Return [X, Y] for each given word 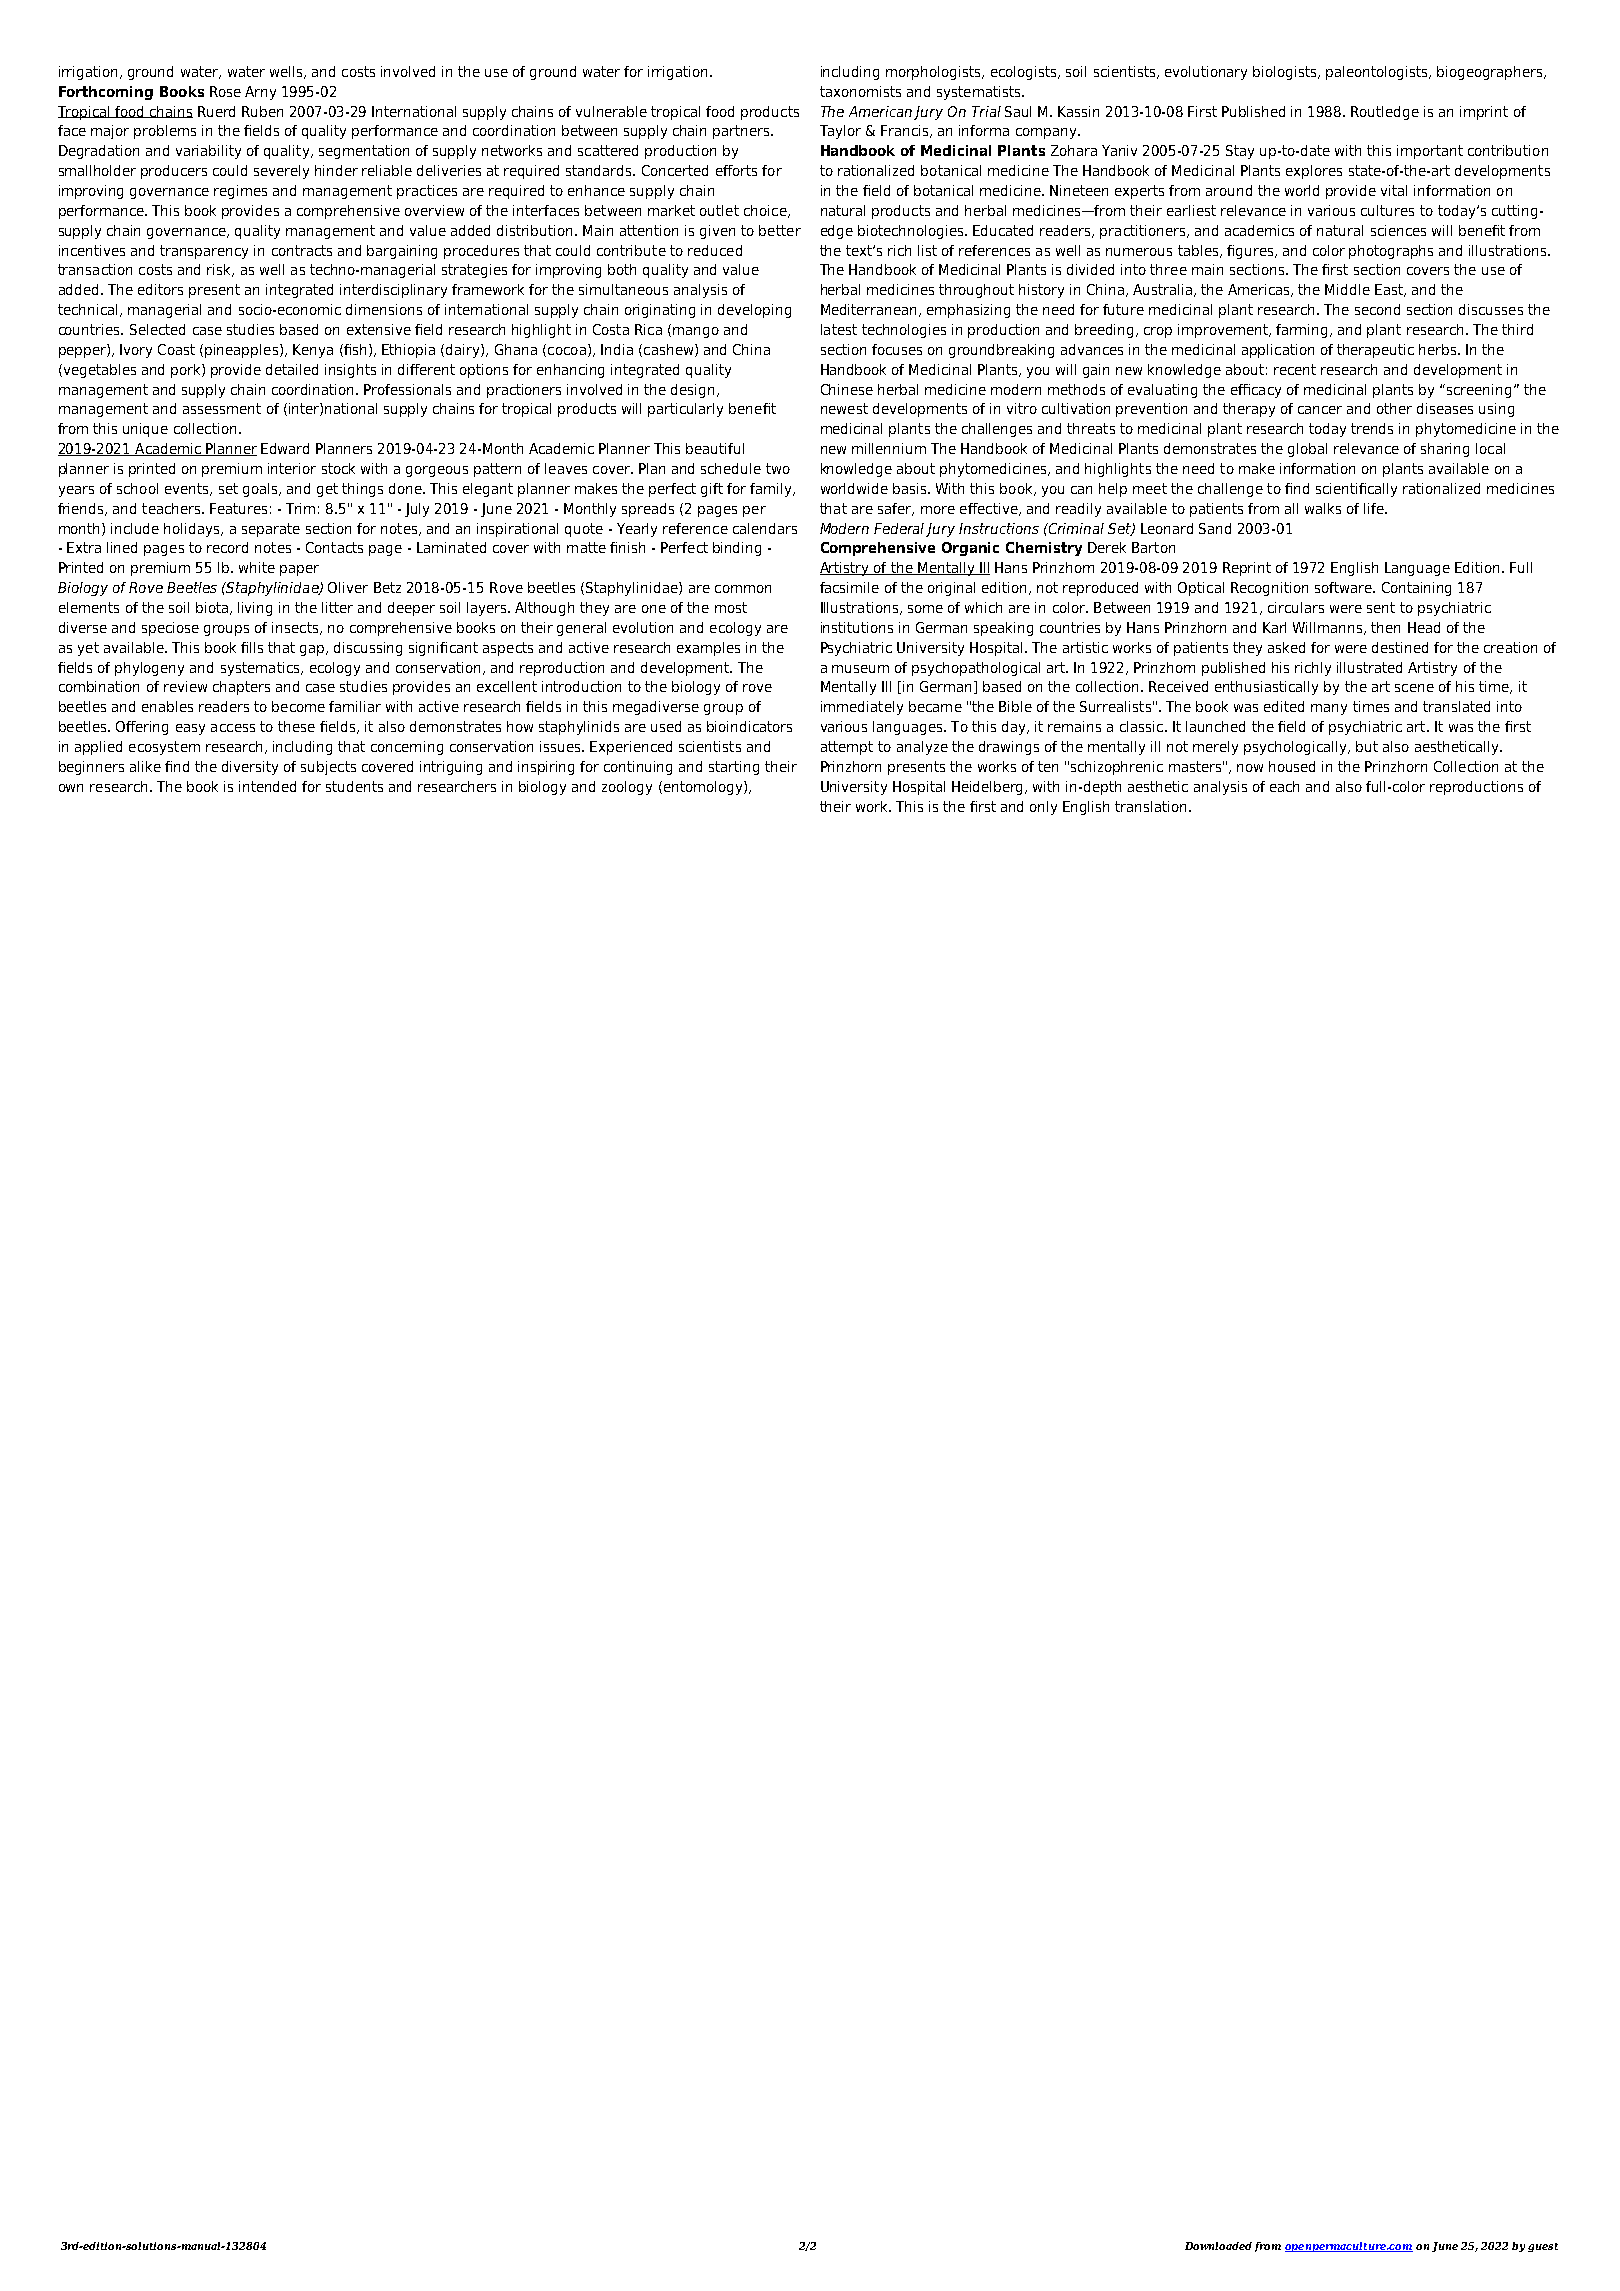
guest [1543, 2247]
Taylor [840, 132]
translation [1150, 806]
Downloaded [1218, 2246]
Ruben [262, 111]
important [1430, 152]
